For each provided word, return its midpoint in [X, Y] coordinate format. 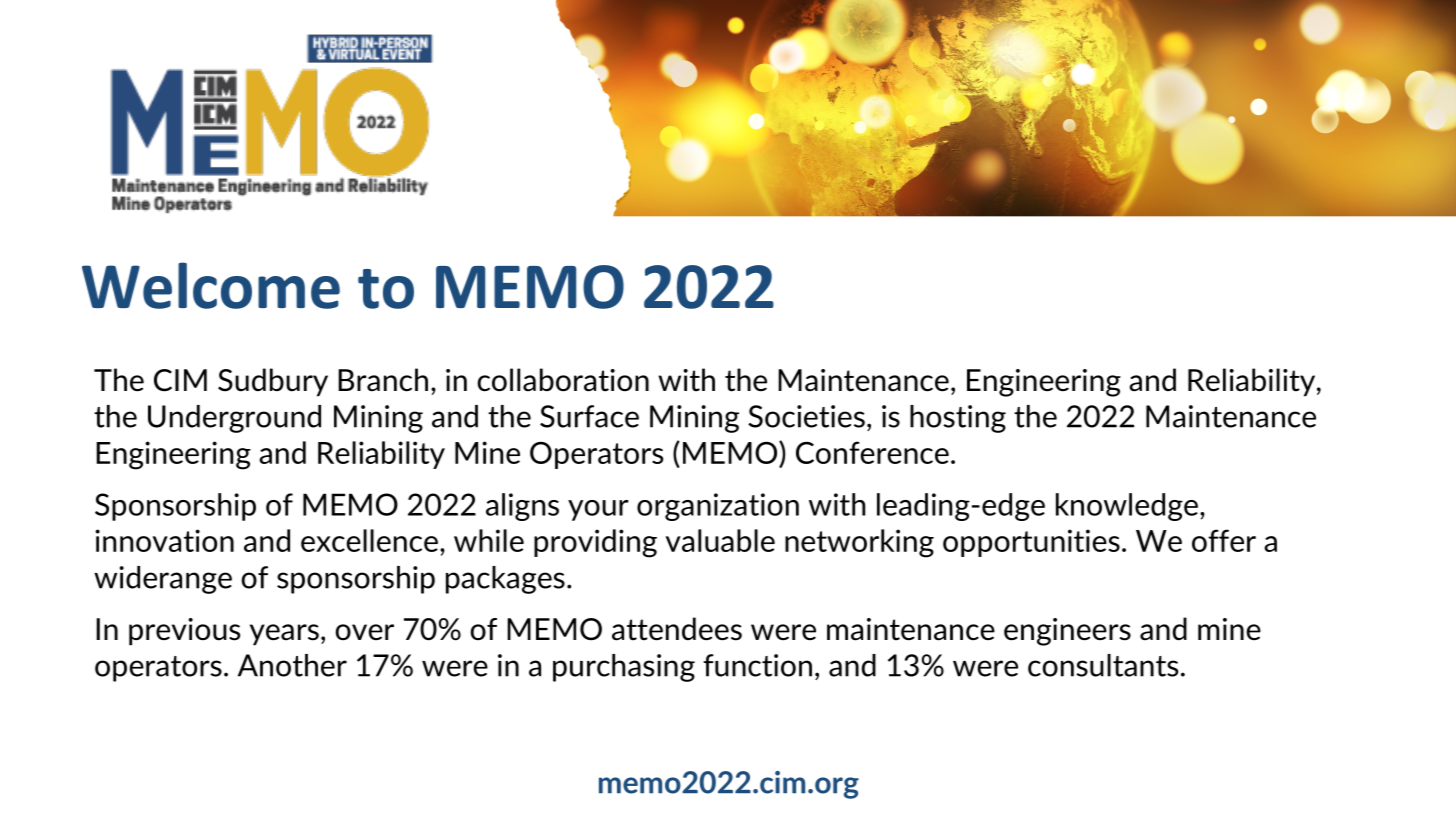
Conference [872, 452]
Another [292, 665]
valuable [720, 540]
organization [718, 507]
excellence [369, 540]
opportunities [1031, 543]
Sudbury [273, 382]
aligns [522, 507]
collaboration [563, 380]
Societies [806, 416]
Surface [589, 416]
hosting [958, 419]
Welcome [211, 285]
